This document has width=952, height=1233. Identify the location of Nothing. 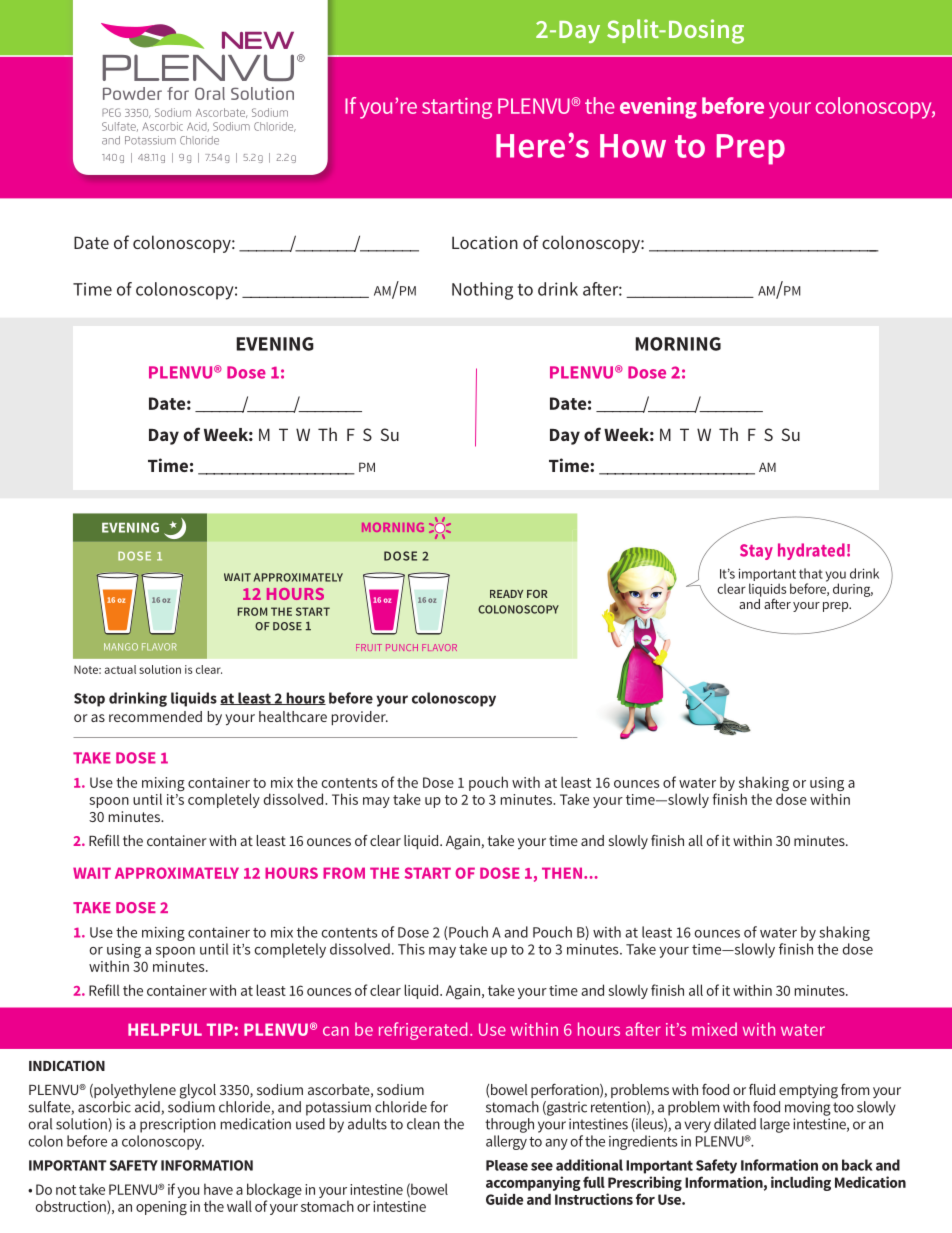
(482, 291).
